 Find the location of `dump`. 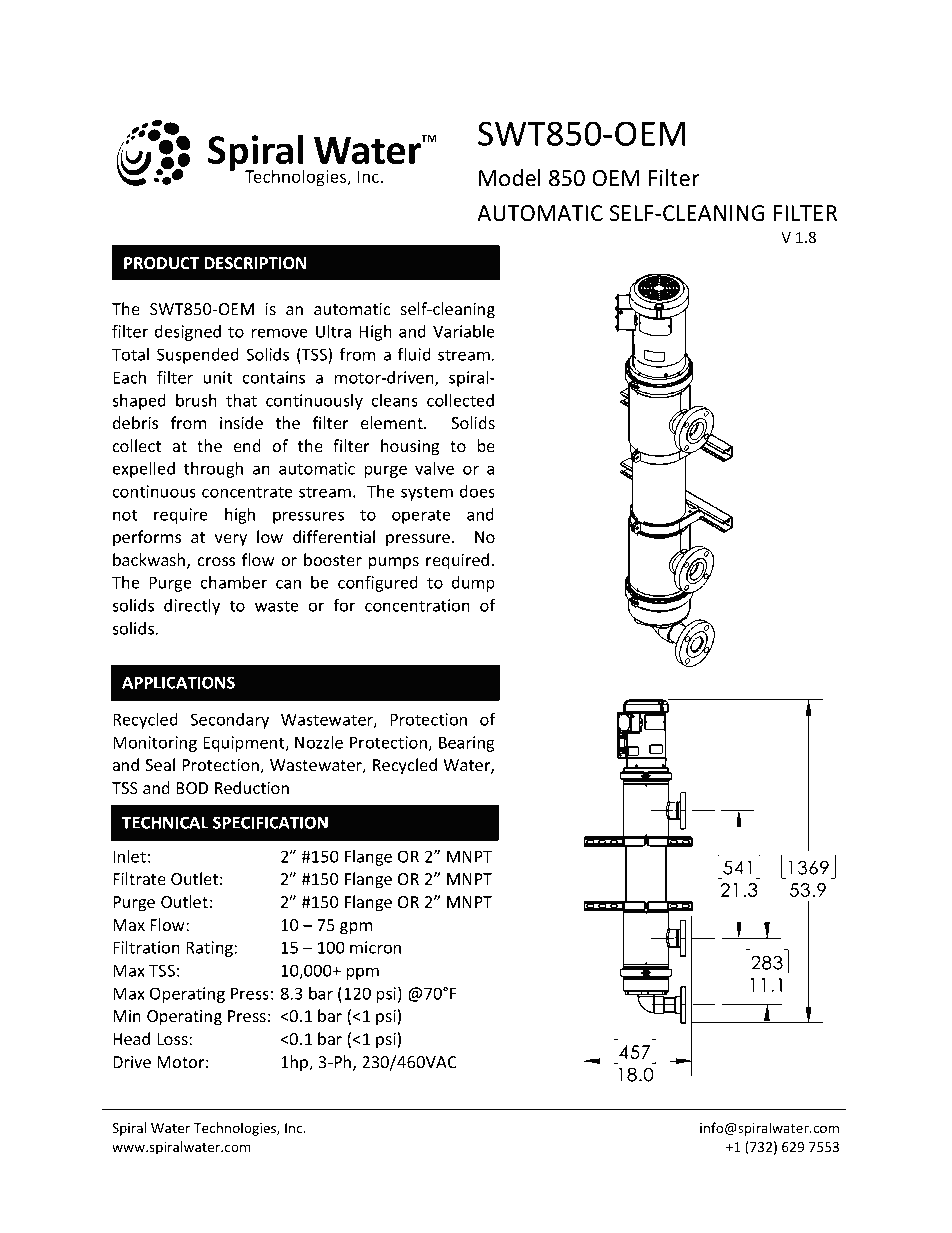

dump is located at coordinates (473, 584).
